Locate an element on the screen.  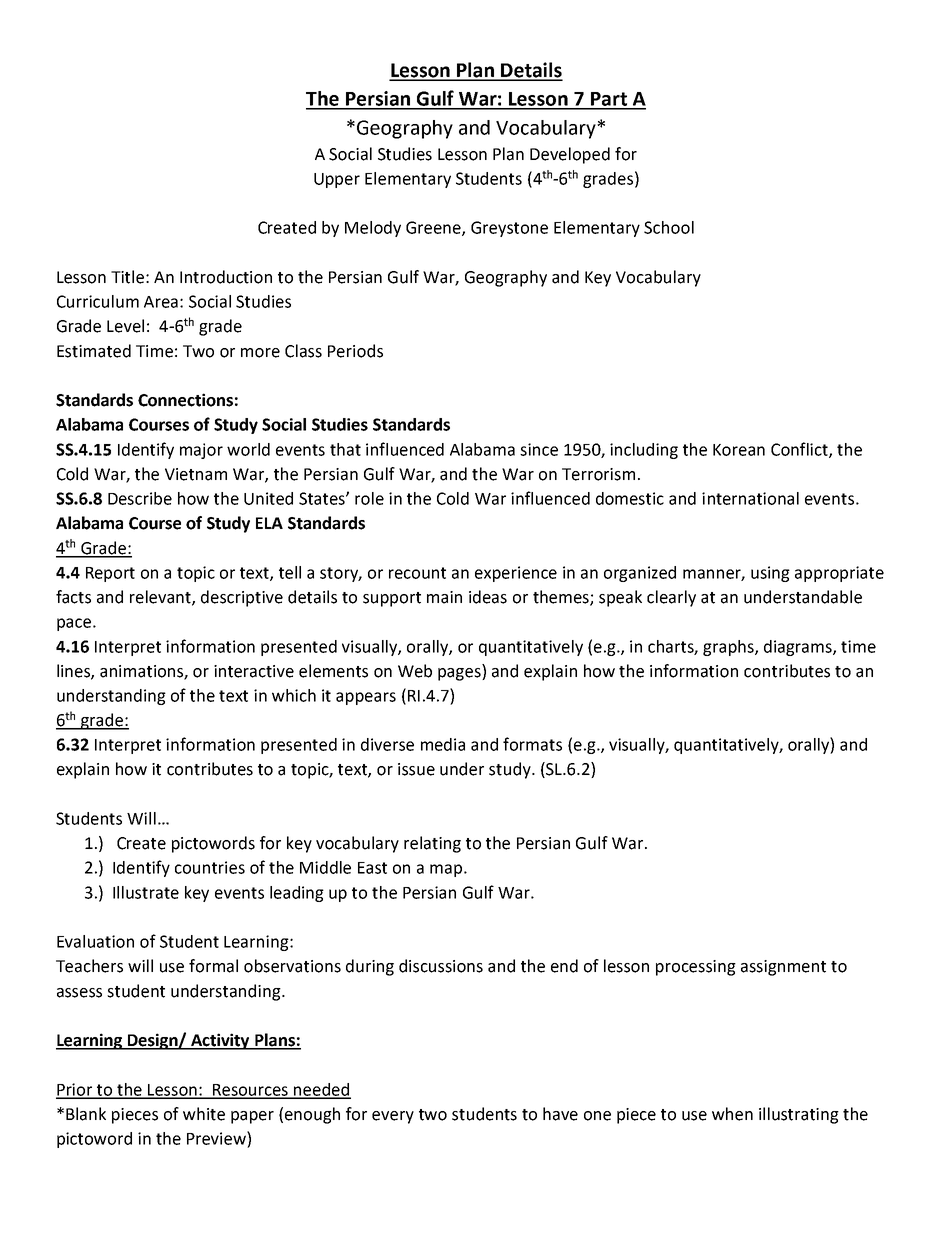
graphs is located at coordinates (729, 648).
